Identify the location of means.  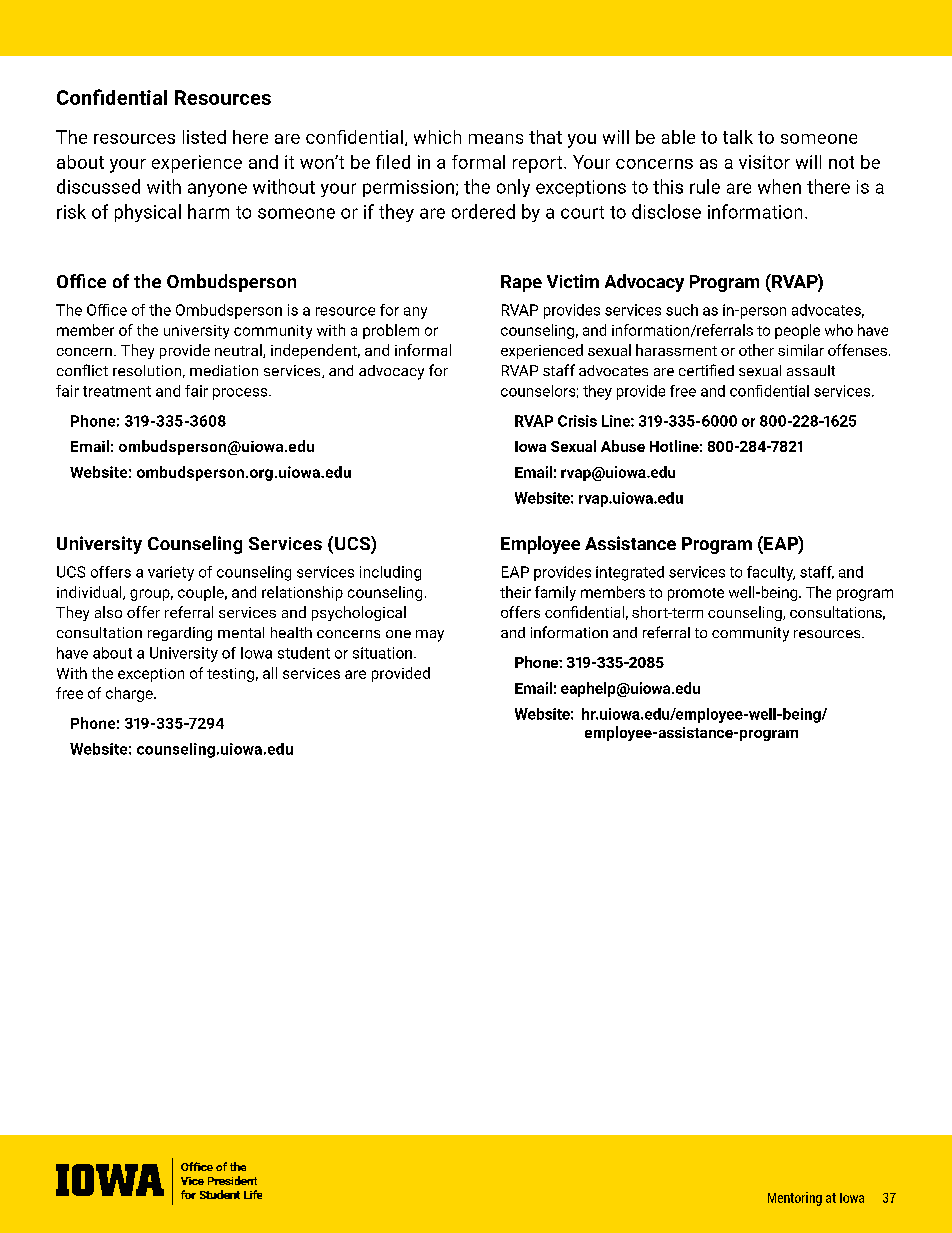
(496, 139).
